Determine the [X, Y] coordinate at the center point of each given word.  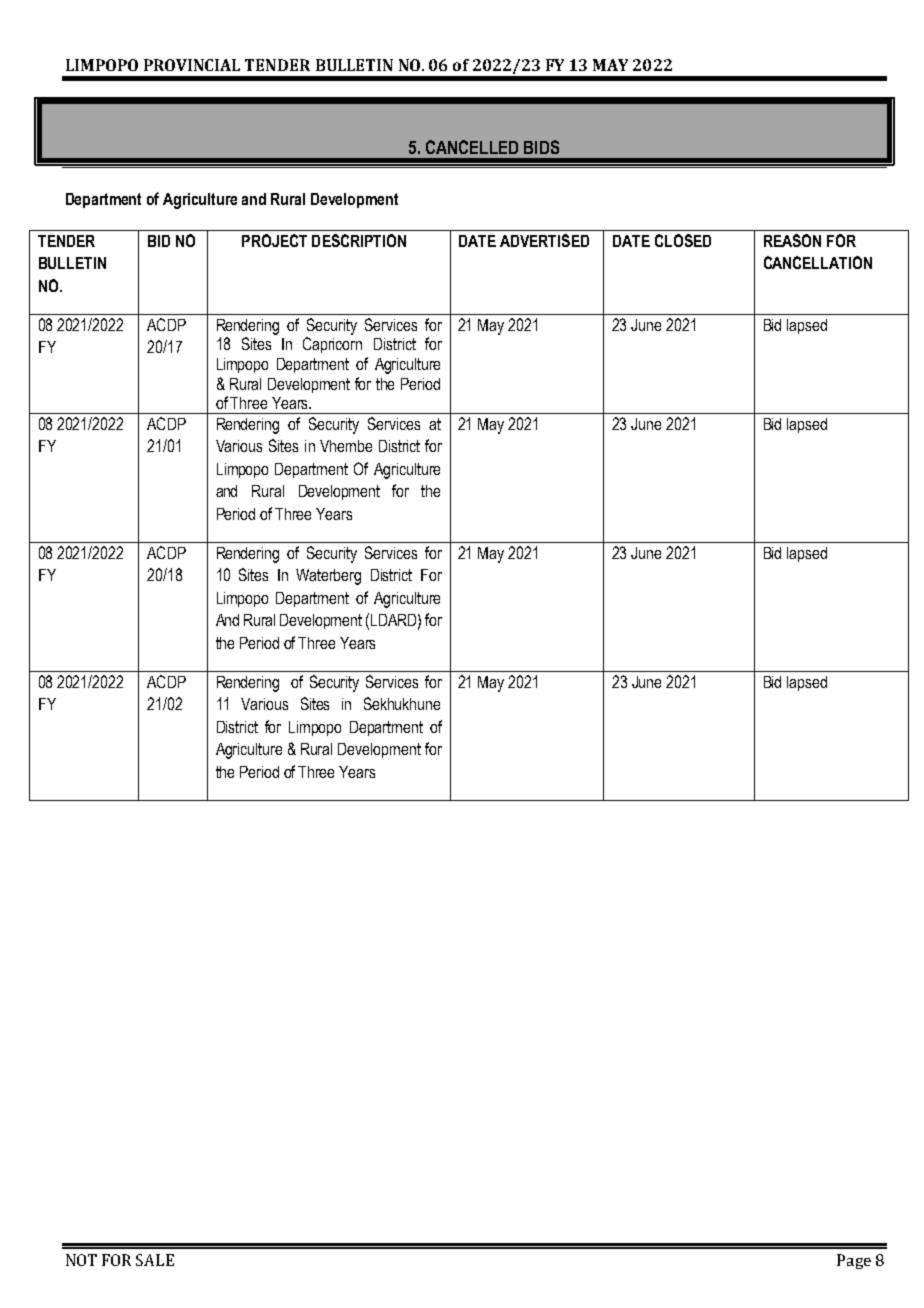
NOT [81, 1260]
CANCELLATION [818, 262]
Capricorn [332, 345]
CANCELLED [472, 147]
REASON [792, 240]
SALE [155, 1260]
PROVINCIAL [192, 65]
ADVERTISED [544, 240]
